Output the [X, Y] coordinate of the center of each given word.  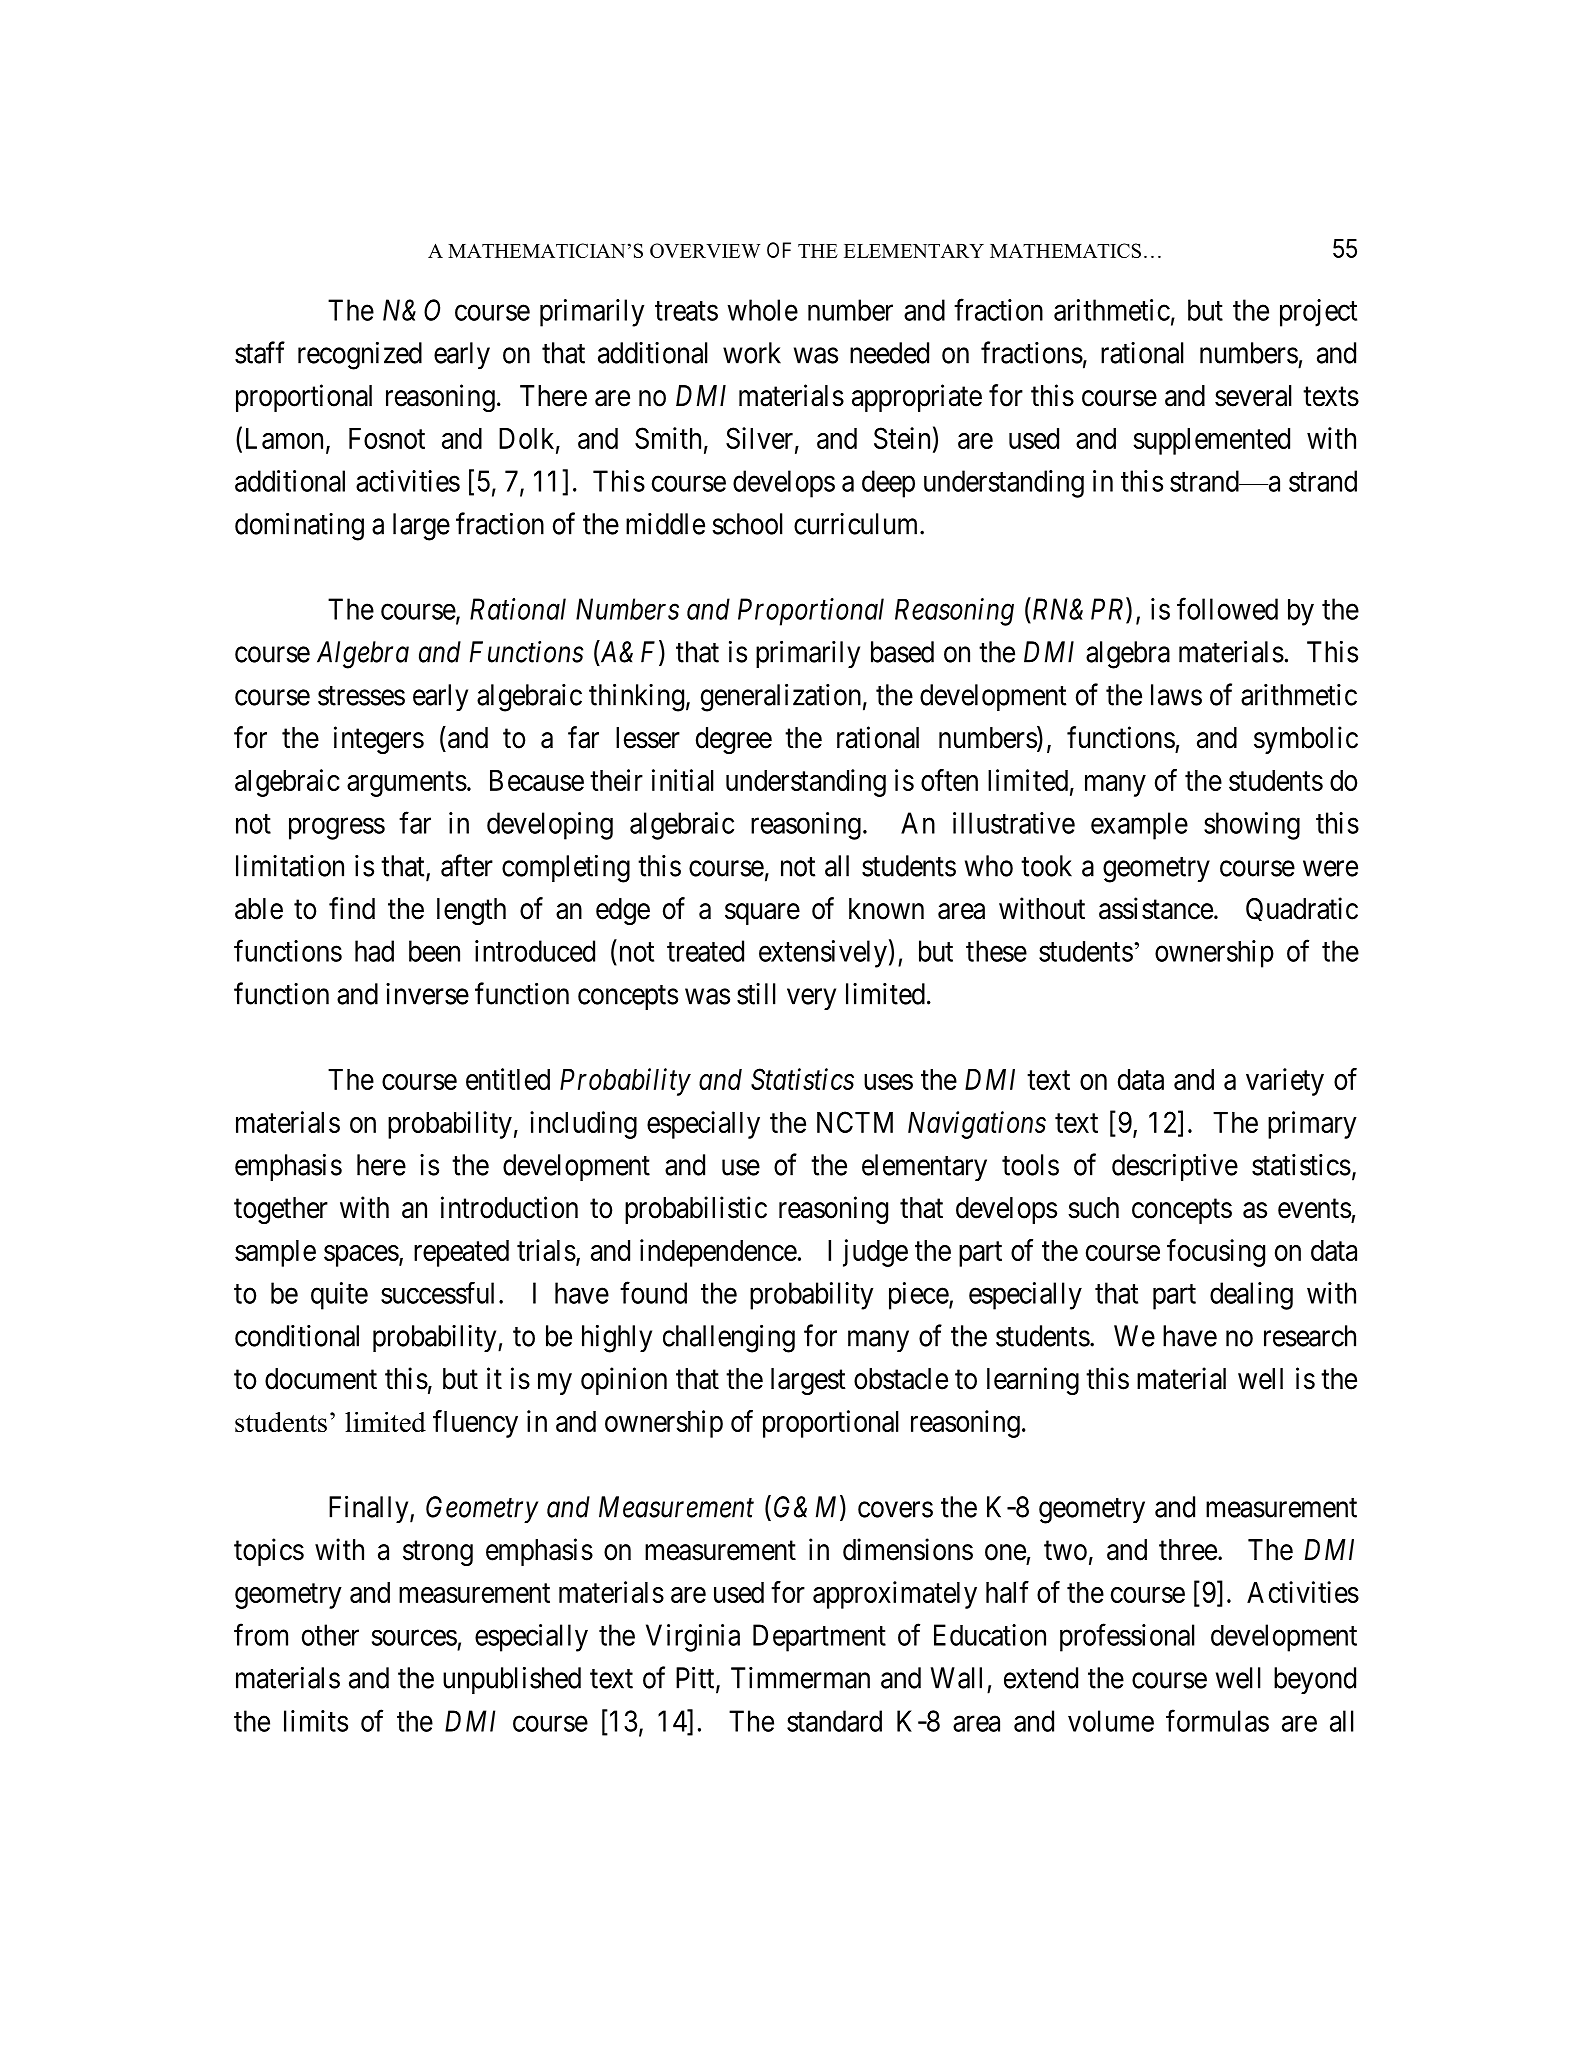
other [330, 1635]
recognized [360, 356]
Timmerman [800, 1678]
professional [1127, 1638]
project [1318, 313]
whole [762, 310]
